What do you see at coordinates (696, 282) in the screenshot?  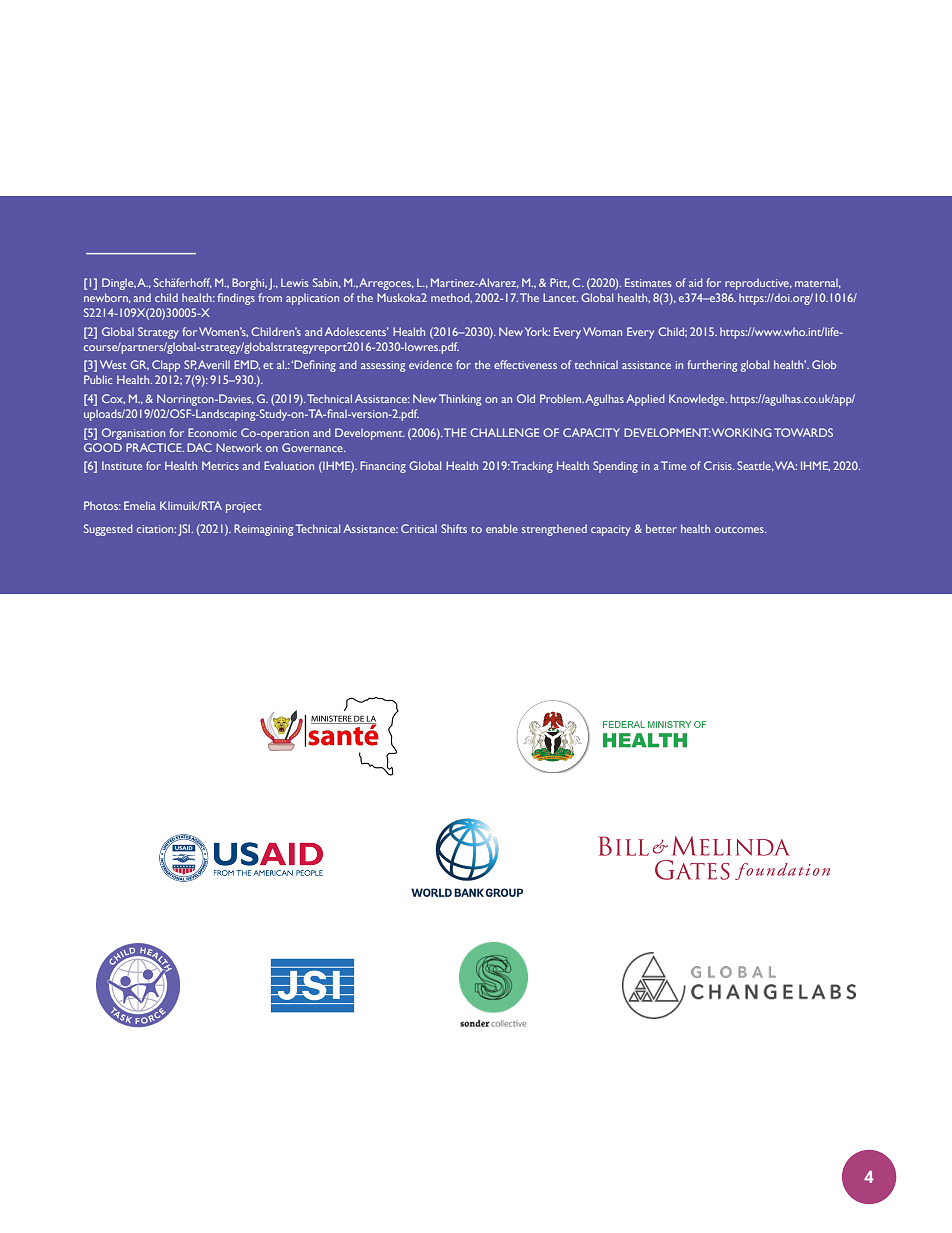 I see `aid` at bounding box center [696, 282].
